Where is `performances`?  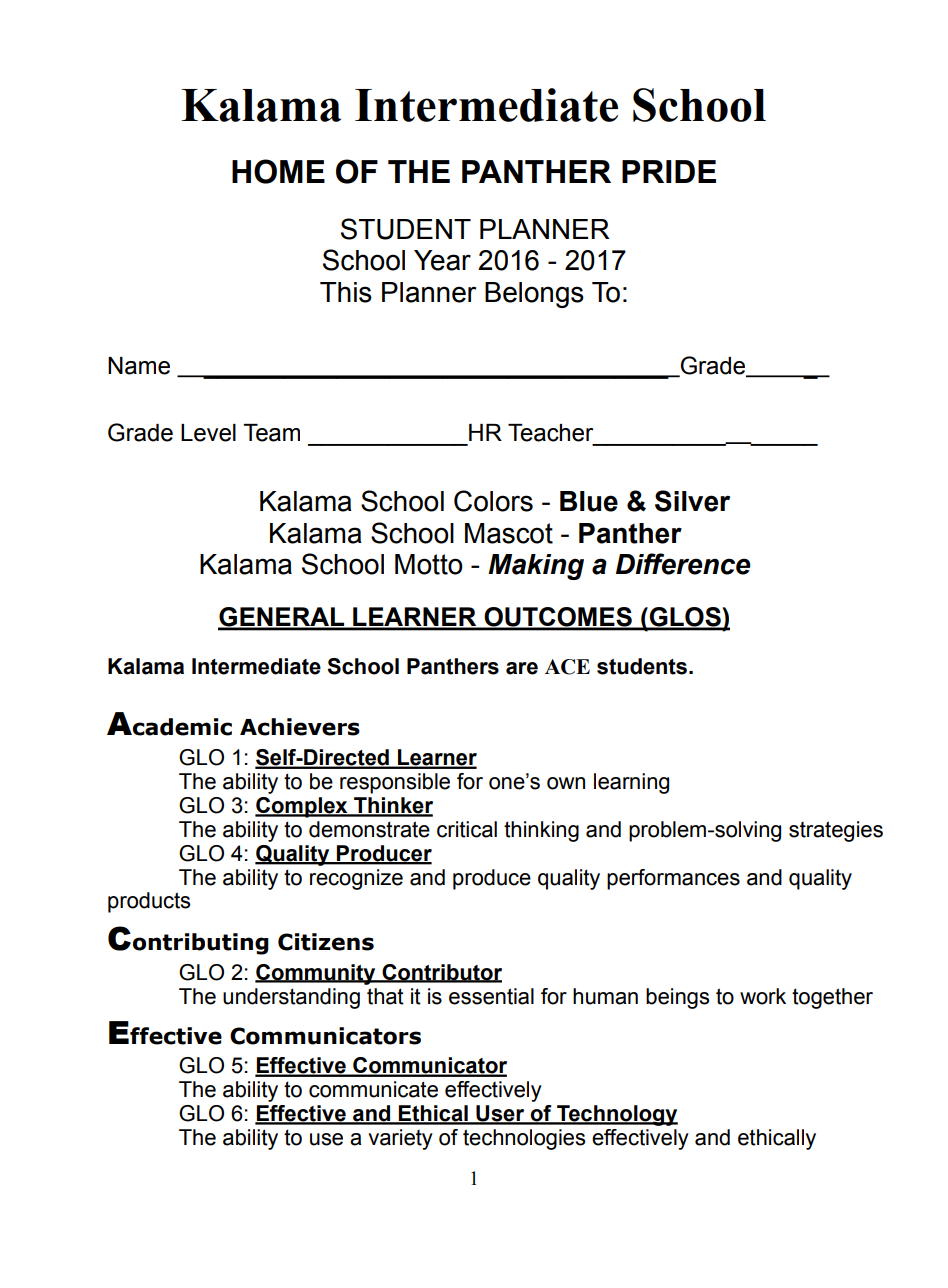 performances is located at coordinates (673, 879).
